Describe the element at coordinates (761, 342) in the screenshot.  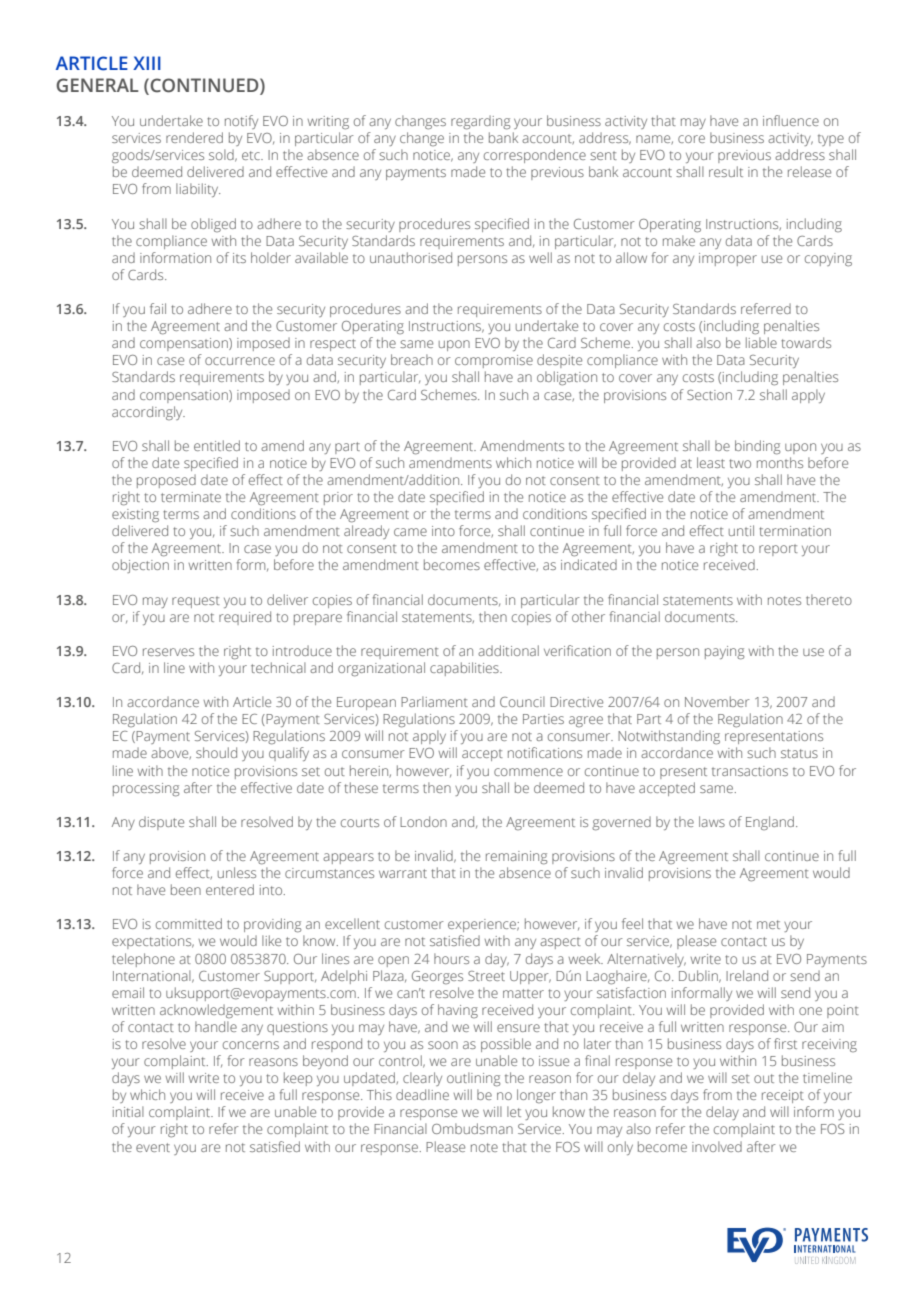
I see `liable` at that location.
